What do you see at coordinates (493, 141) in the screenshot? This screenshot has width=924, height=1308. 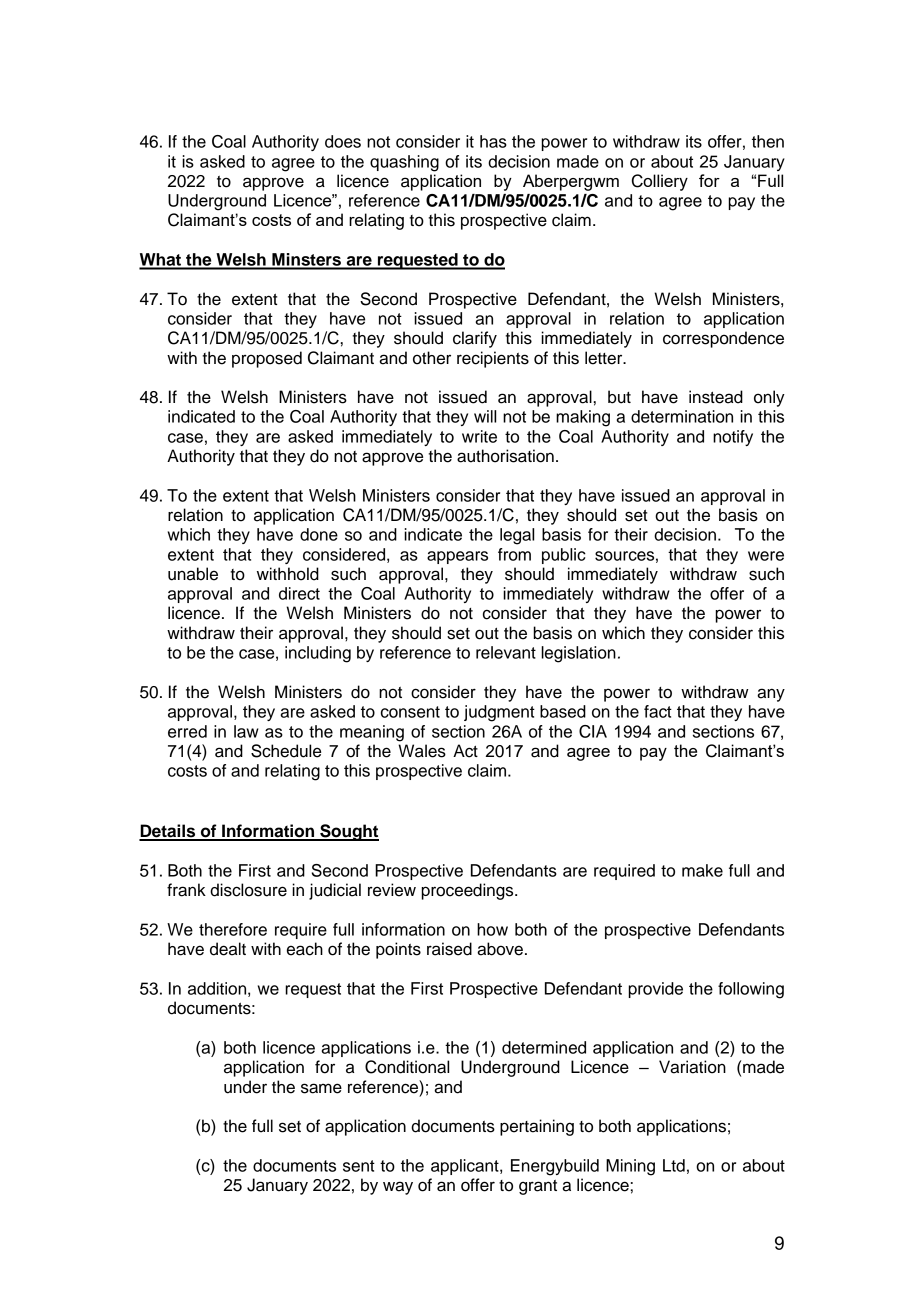 I see `has` at bounding box center [493, 141].
